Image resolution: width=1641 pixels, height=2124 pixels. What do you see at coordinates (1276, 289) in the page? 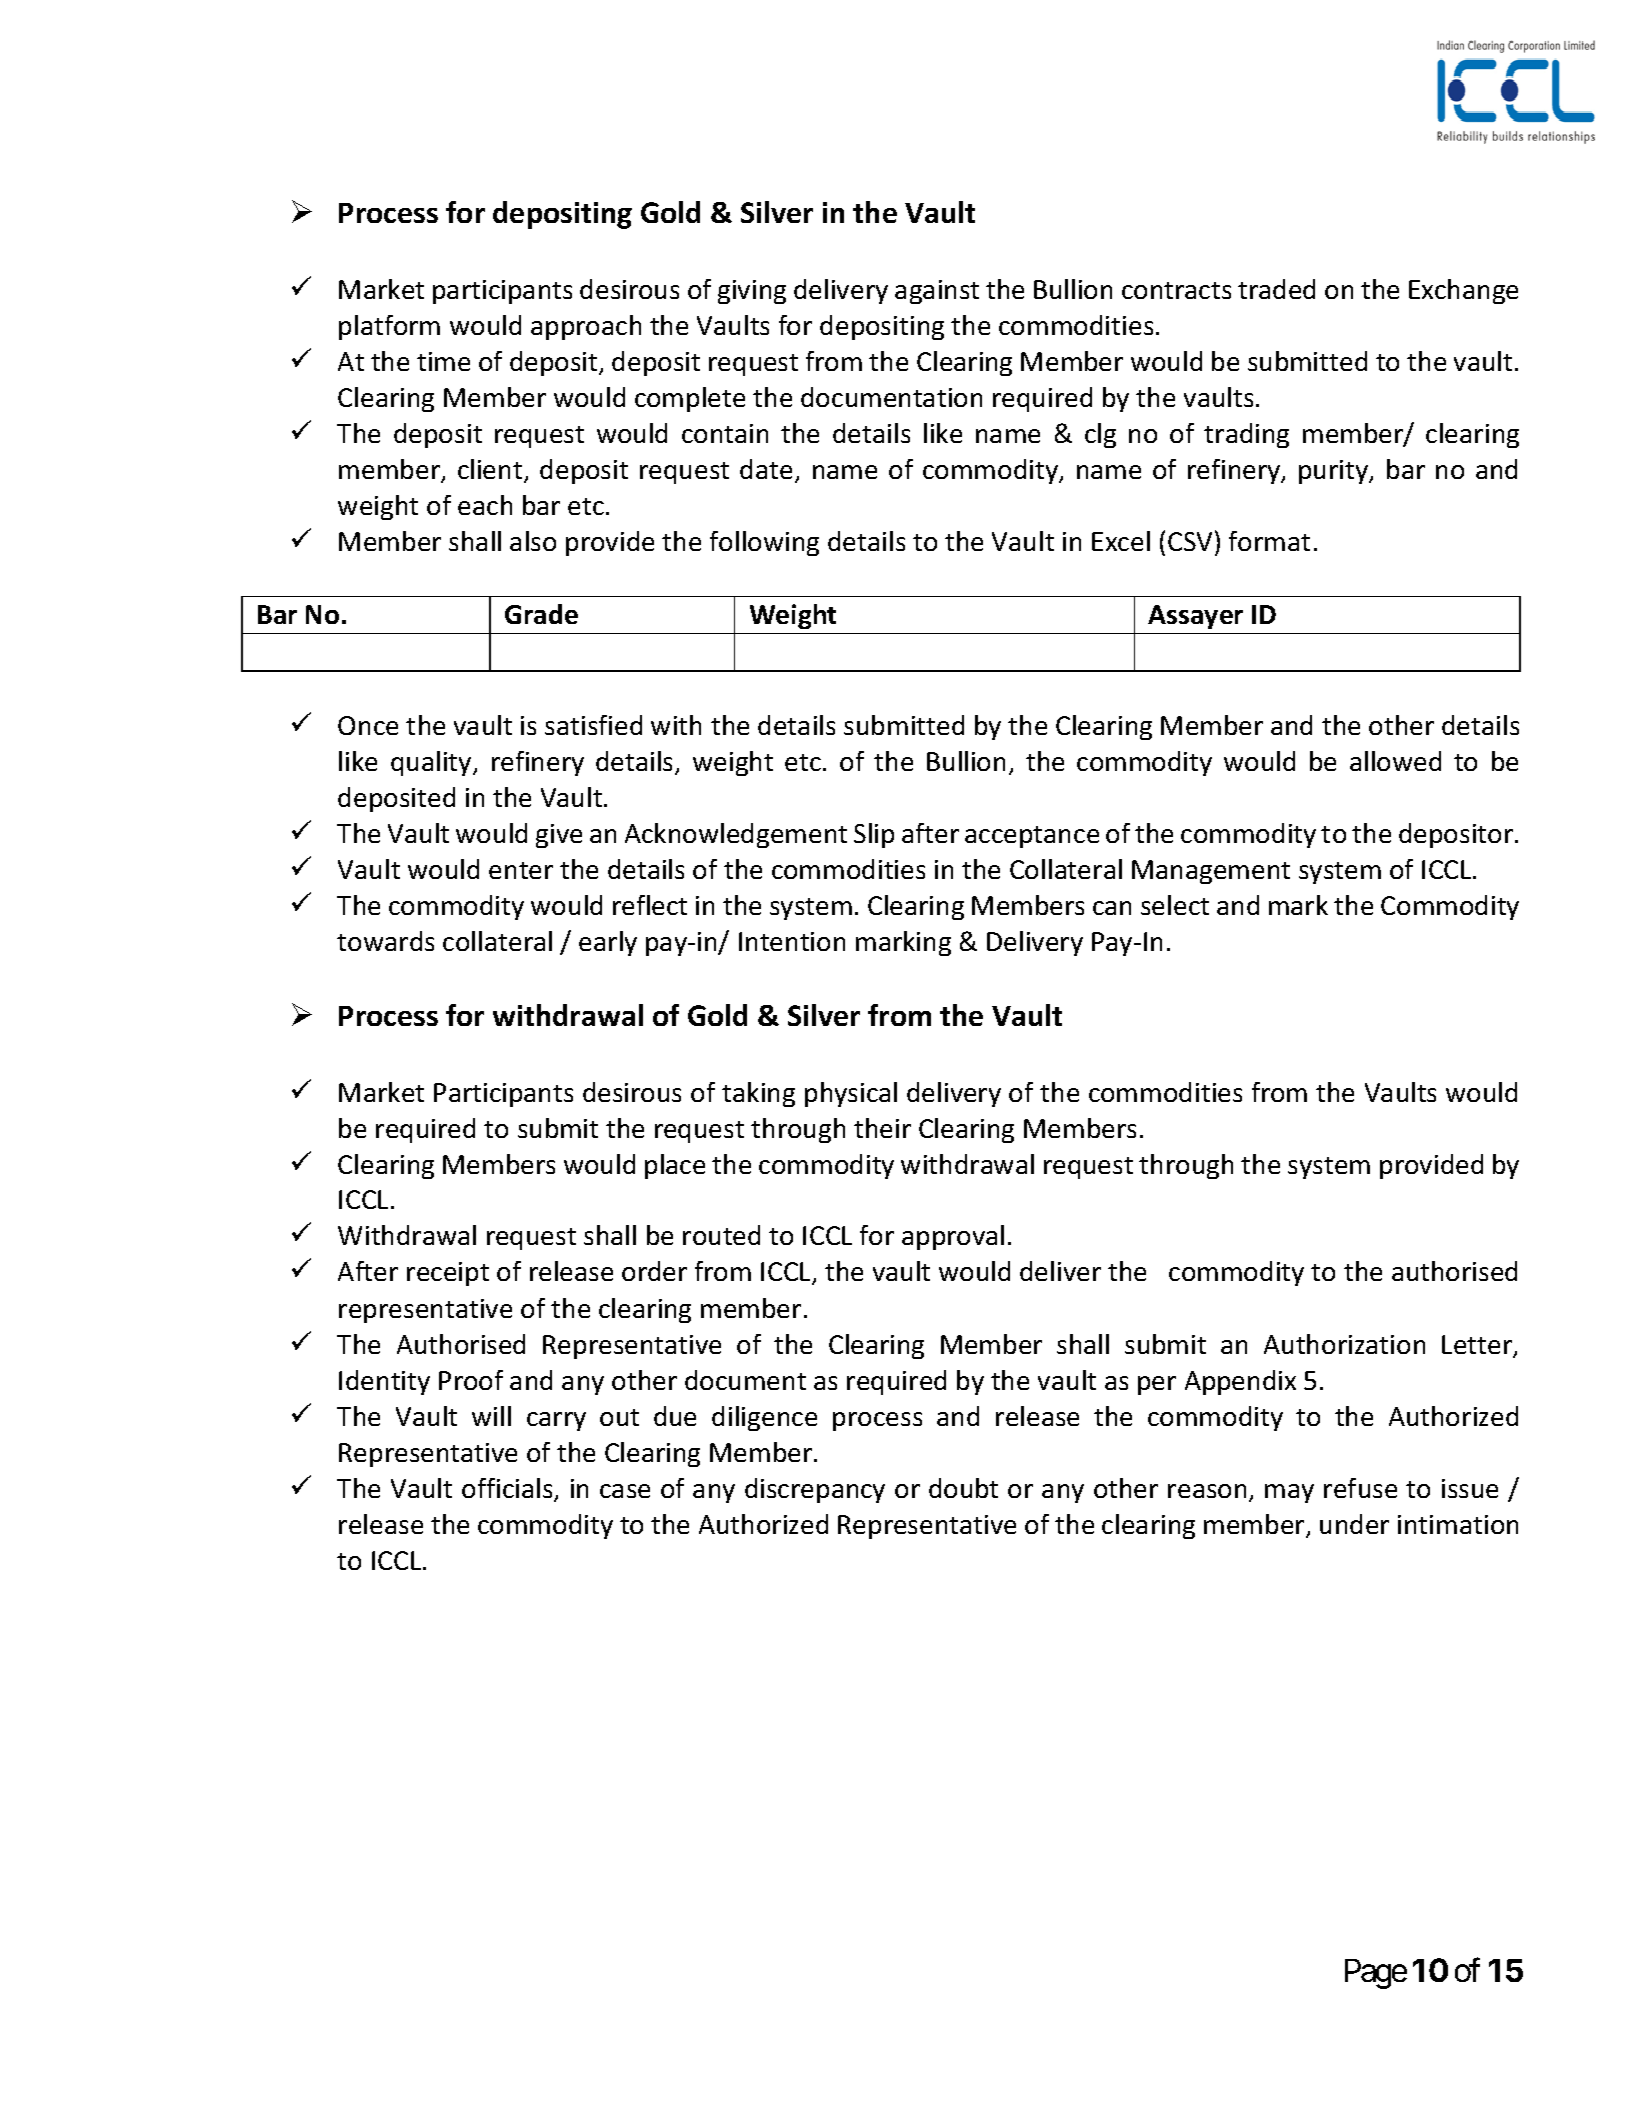
I see `traded` at bounding box center [1276, 289].
